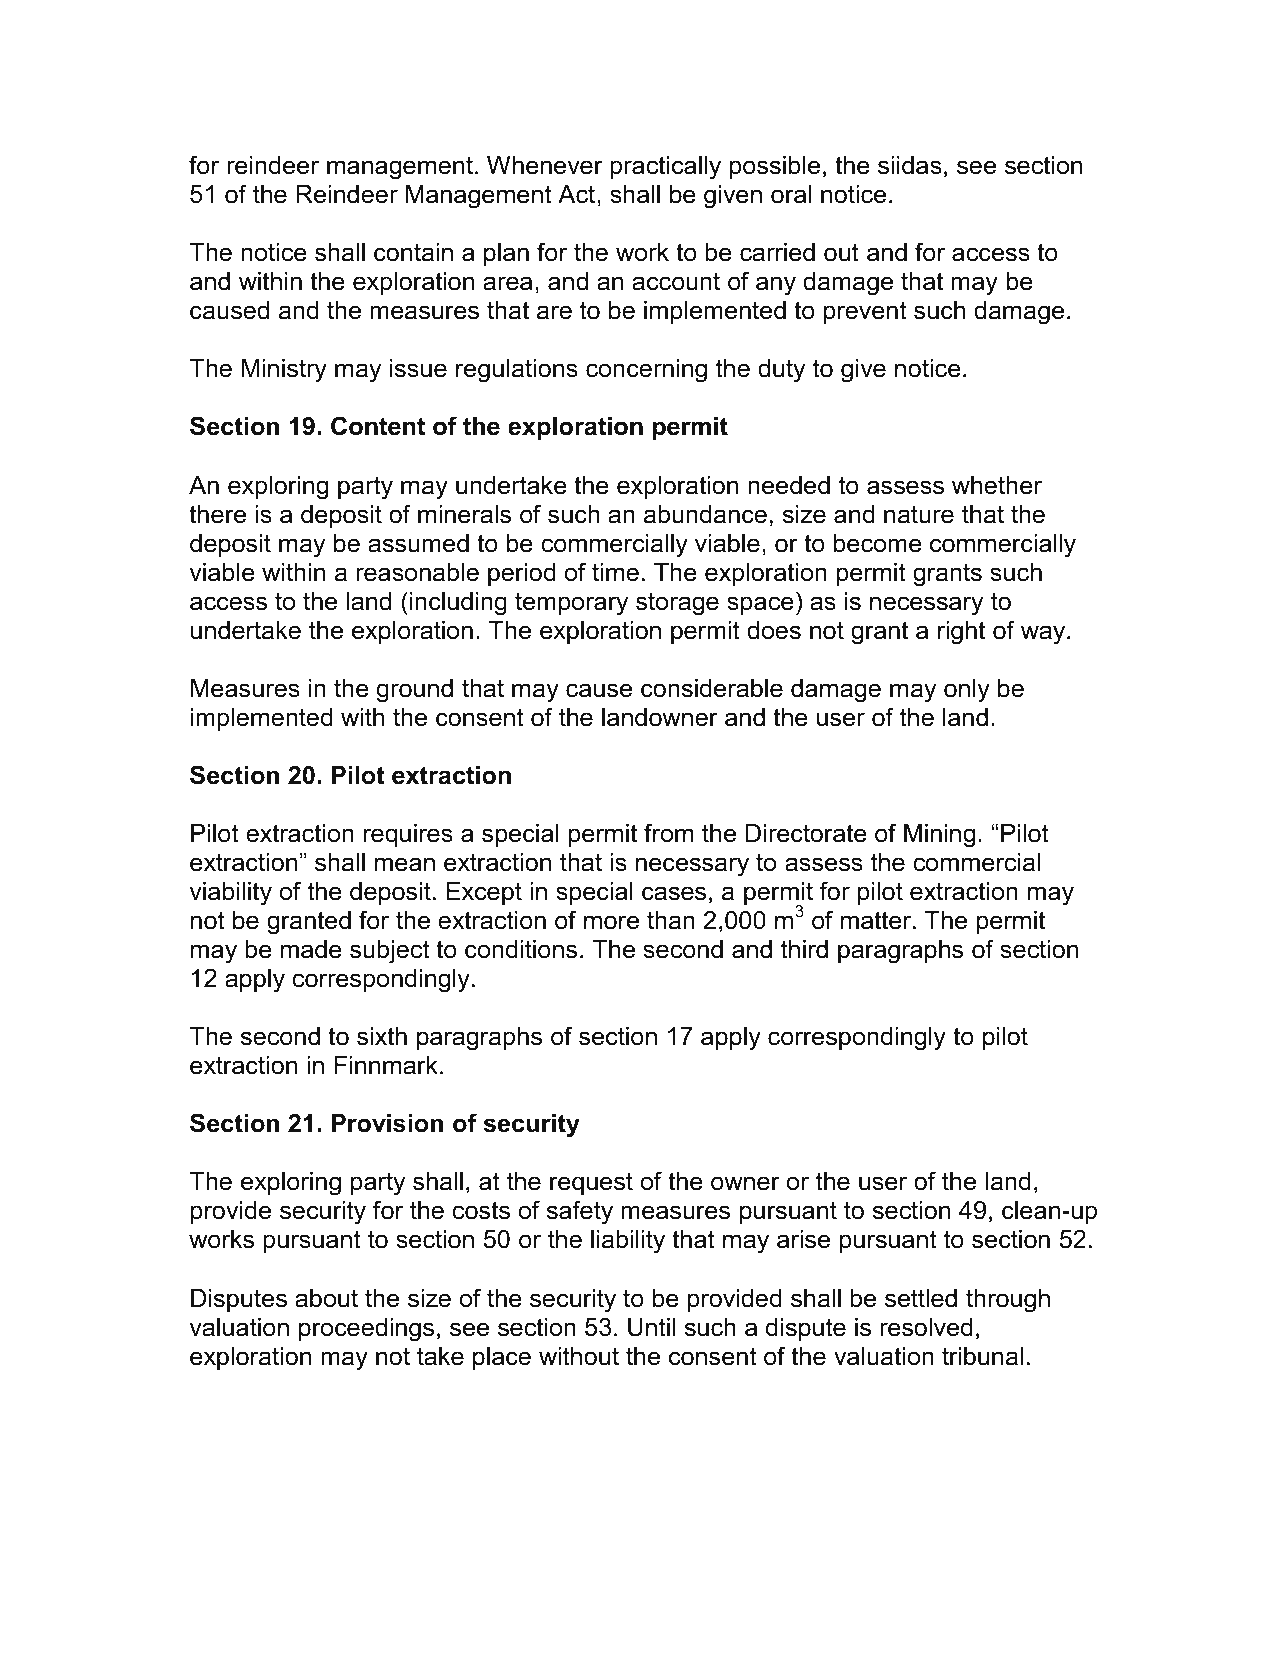 The image size is (1288, 1666). Describe the element at coordinates (997, 485) in the screenshot. I see `whether` at that location.
